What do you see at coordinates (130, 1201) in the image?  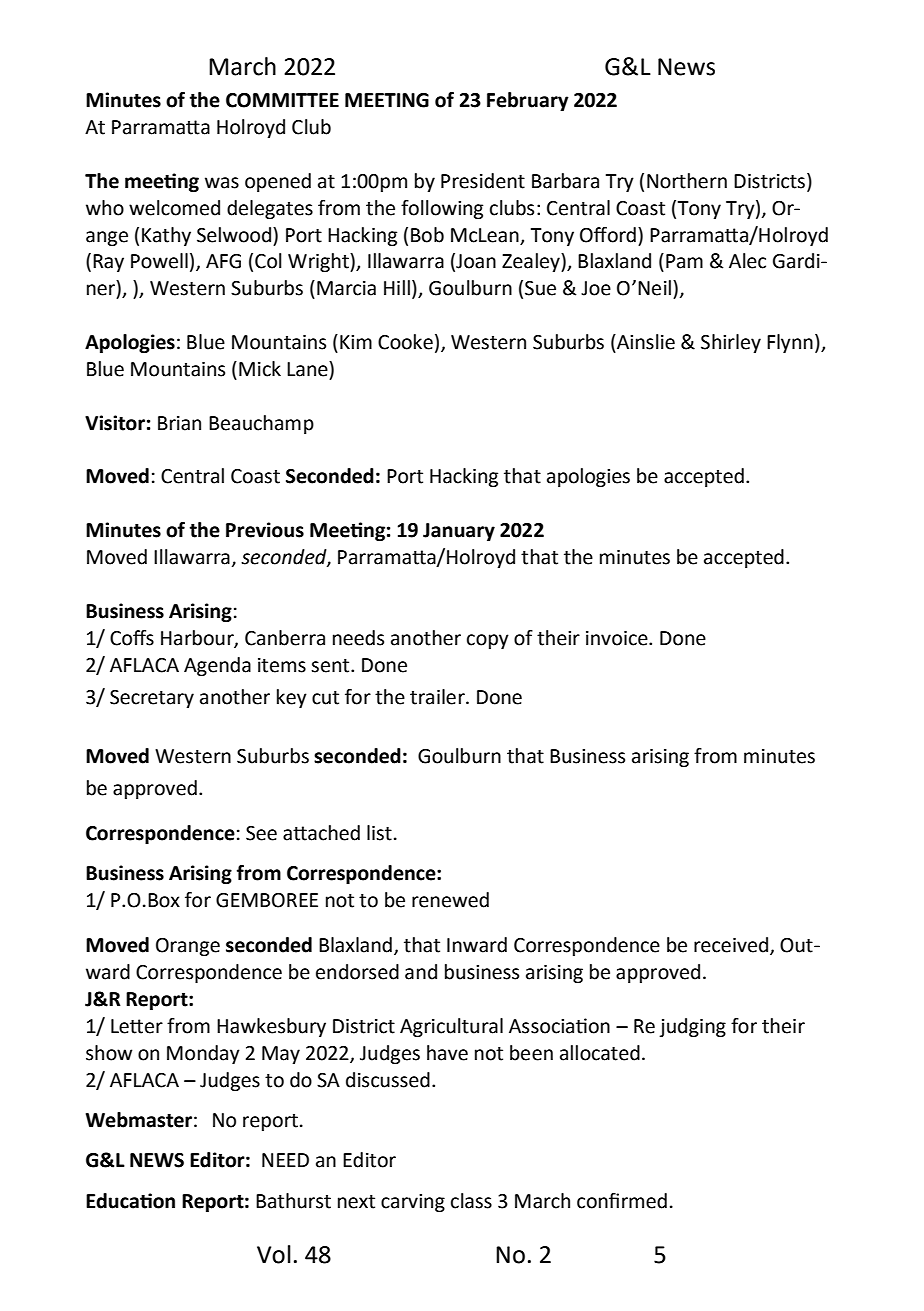 I see `Education` at bounding box center [130, 1201].
